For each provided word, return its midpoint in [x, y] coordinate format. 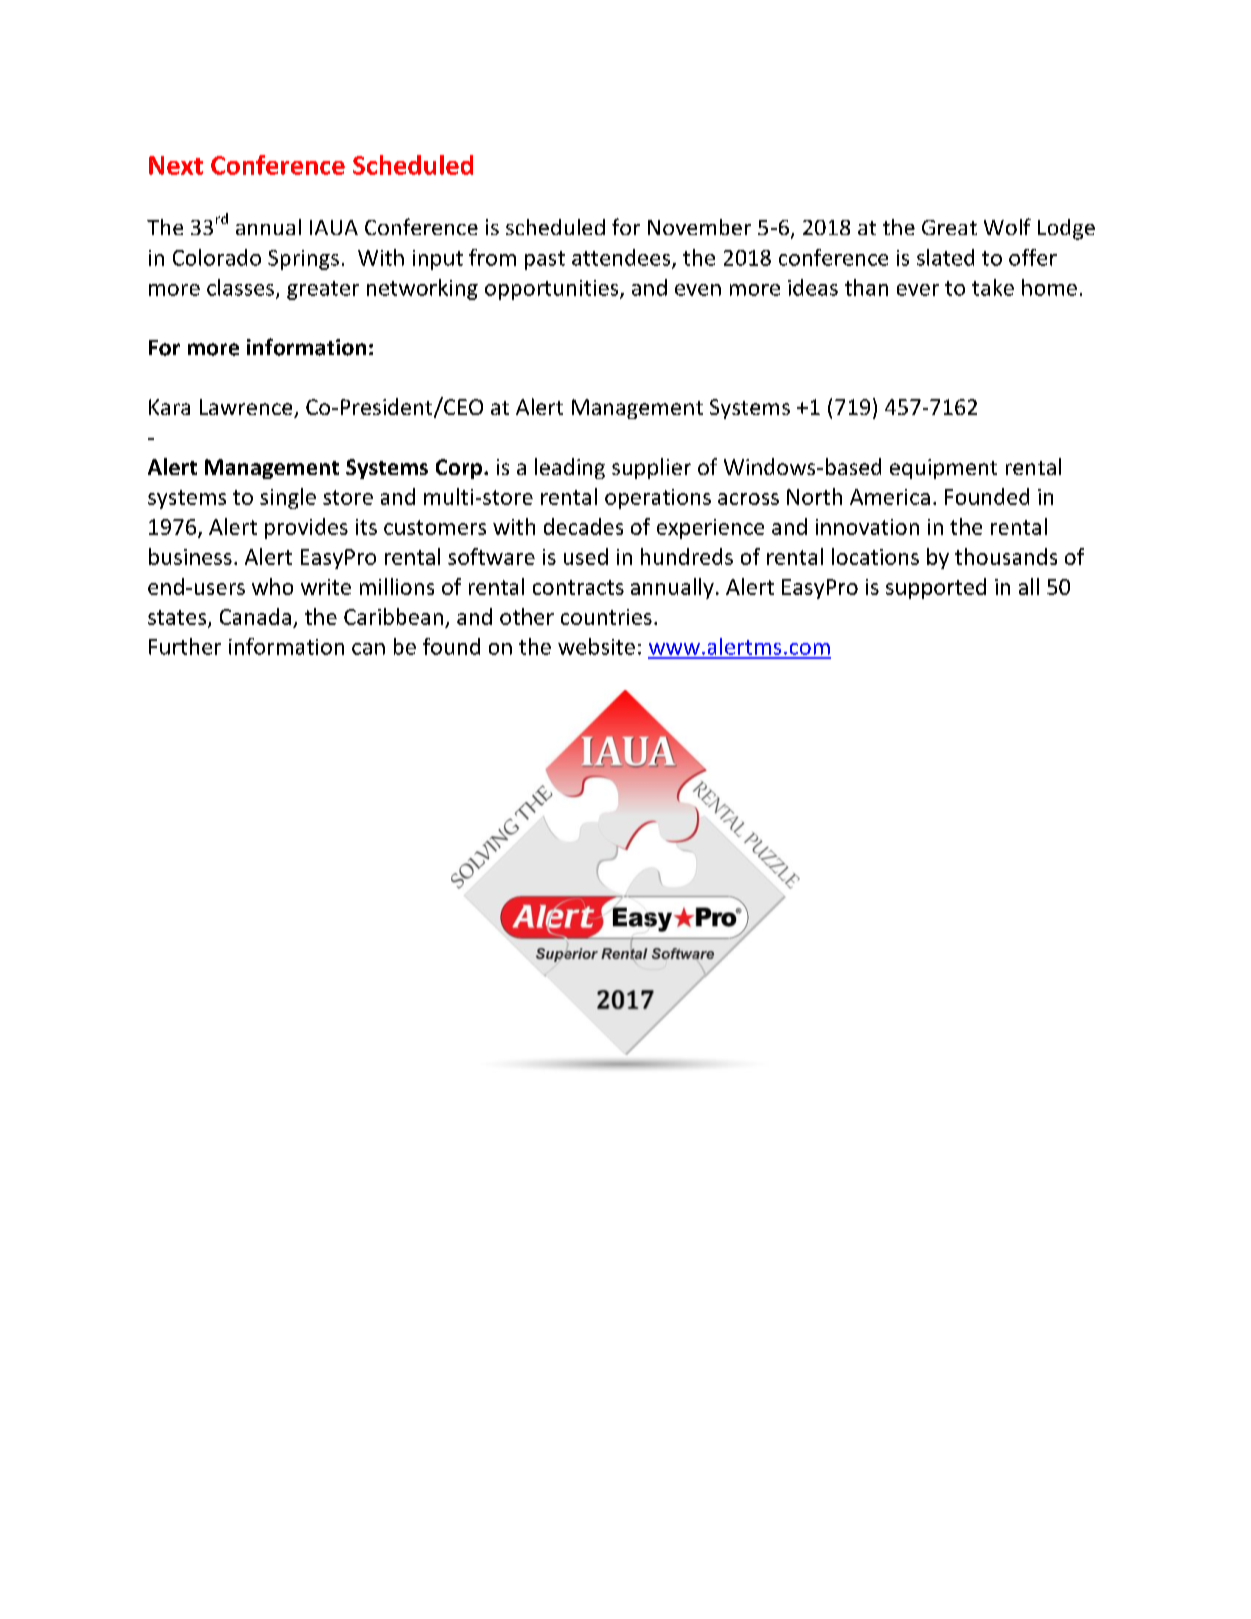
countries [606, 617]
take [993, 287]
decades [583, 526]
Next [176, 165]
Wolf [1007, 226]
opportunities [553, 290]
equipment [943, 469]
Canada [255, 616]
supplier [651, 468]
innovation [867, 527]
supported [936, 588]
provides [306, 528]
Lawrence [247, 408]
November [699, 227]
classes [240, 287]
